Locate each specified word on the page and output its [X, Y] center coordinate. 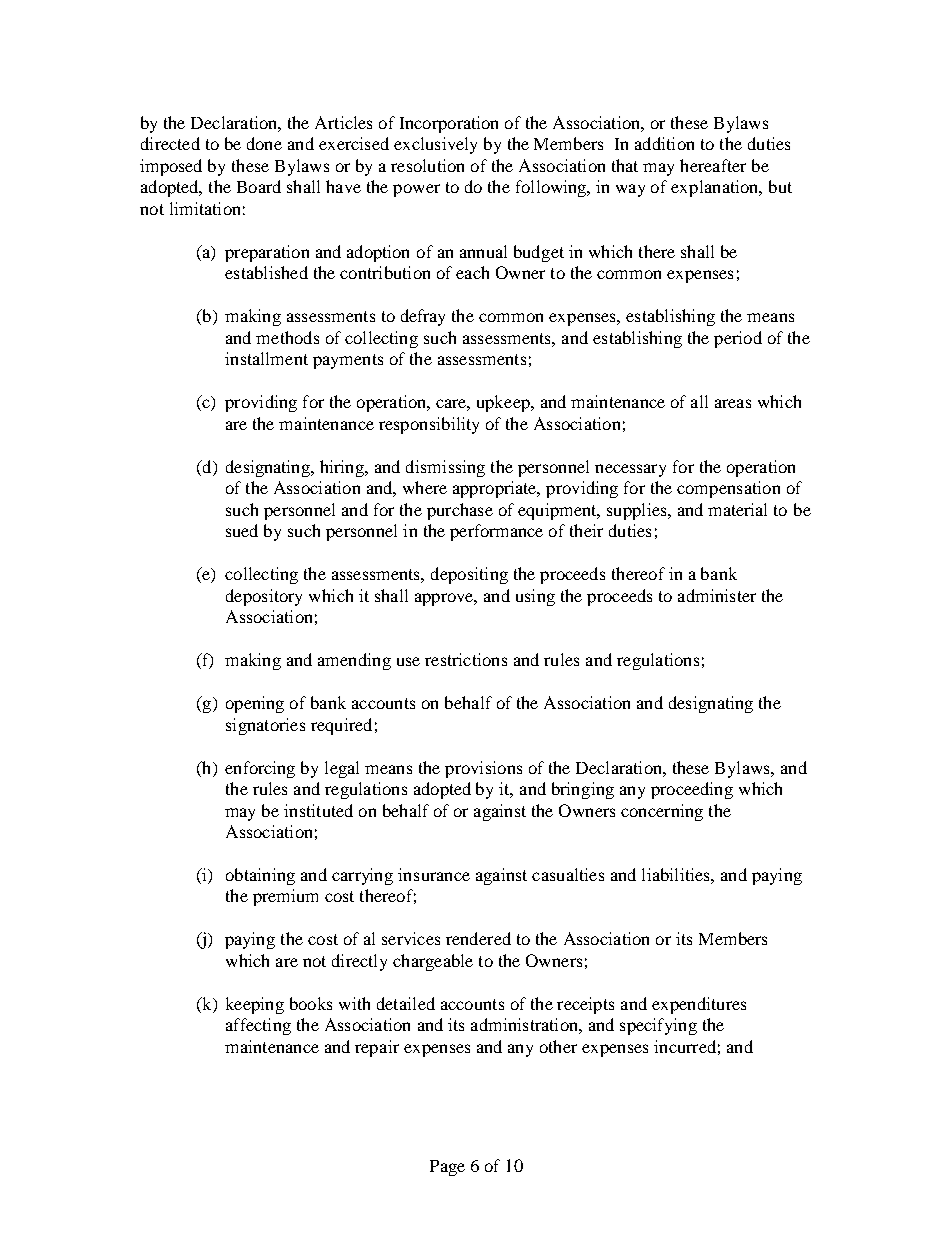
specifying [658, 1026]
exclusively [435, 145]
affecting [258, 1026]
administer [717, 595]
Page [447, 1168]
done [264, 143]
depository [264, 597]
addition [664, 143]
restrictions [466, 659]
